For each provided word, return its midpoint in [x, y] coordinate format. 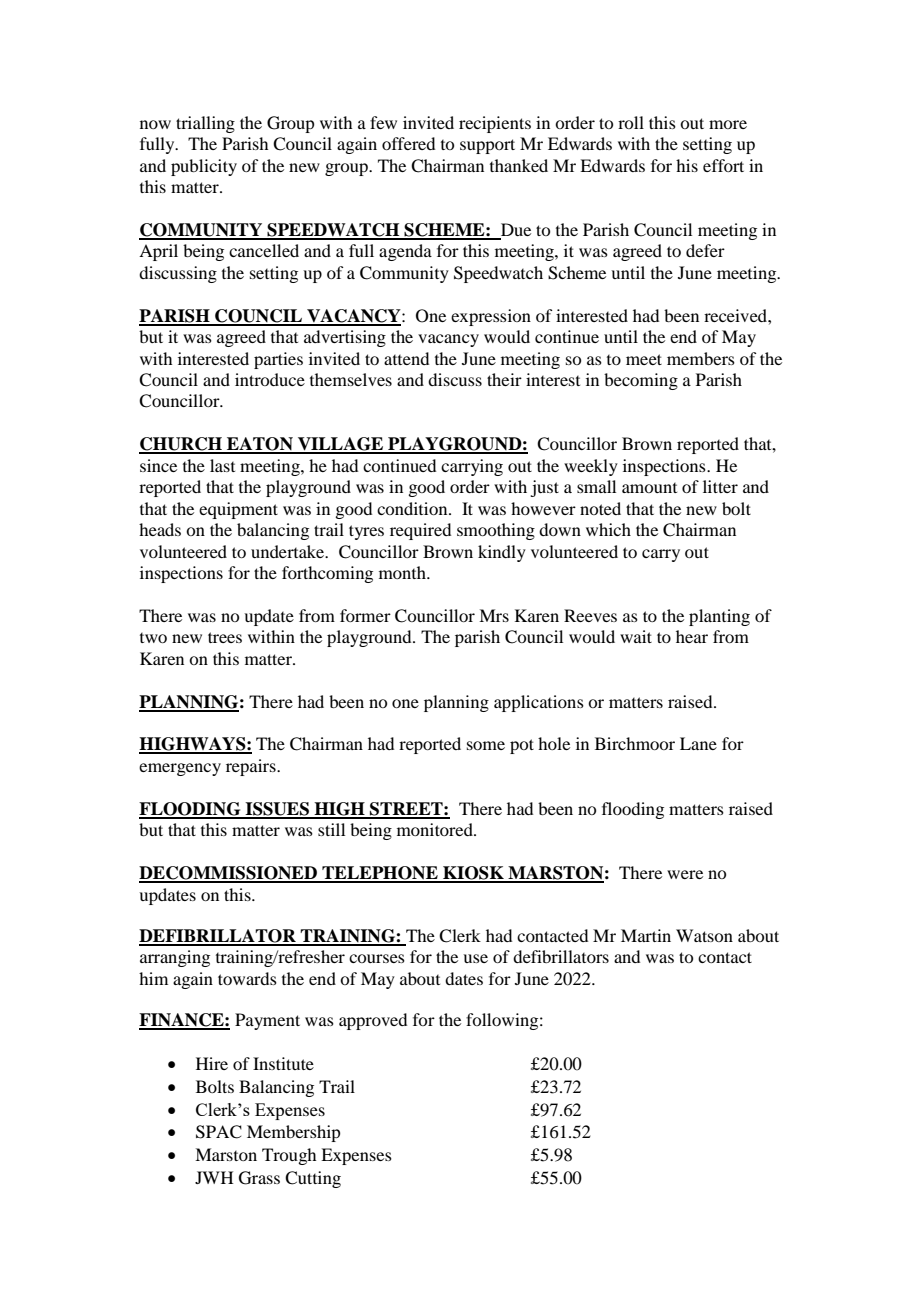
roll [631, 122]
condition [413, 508]
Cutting [313, 1179]
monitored [436, 829]
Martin [646, 935]
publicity [204, 167]
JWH [214, 1177]
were [685, 874]
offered [408, 143]
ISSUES [277, 810]
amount [649, 488]
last [222, 465]
